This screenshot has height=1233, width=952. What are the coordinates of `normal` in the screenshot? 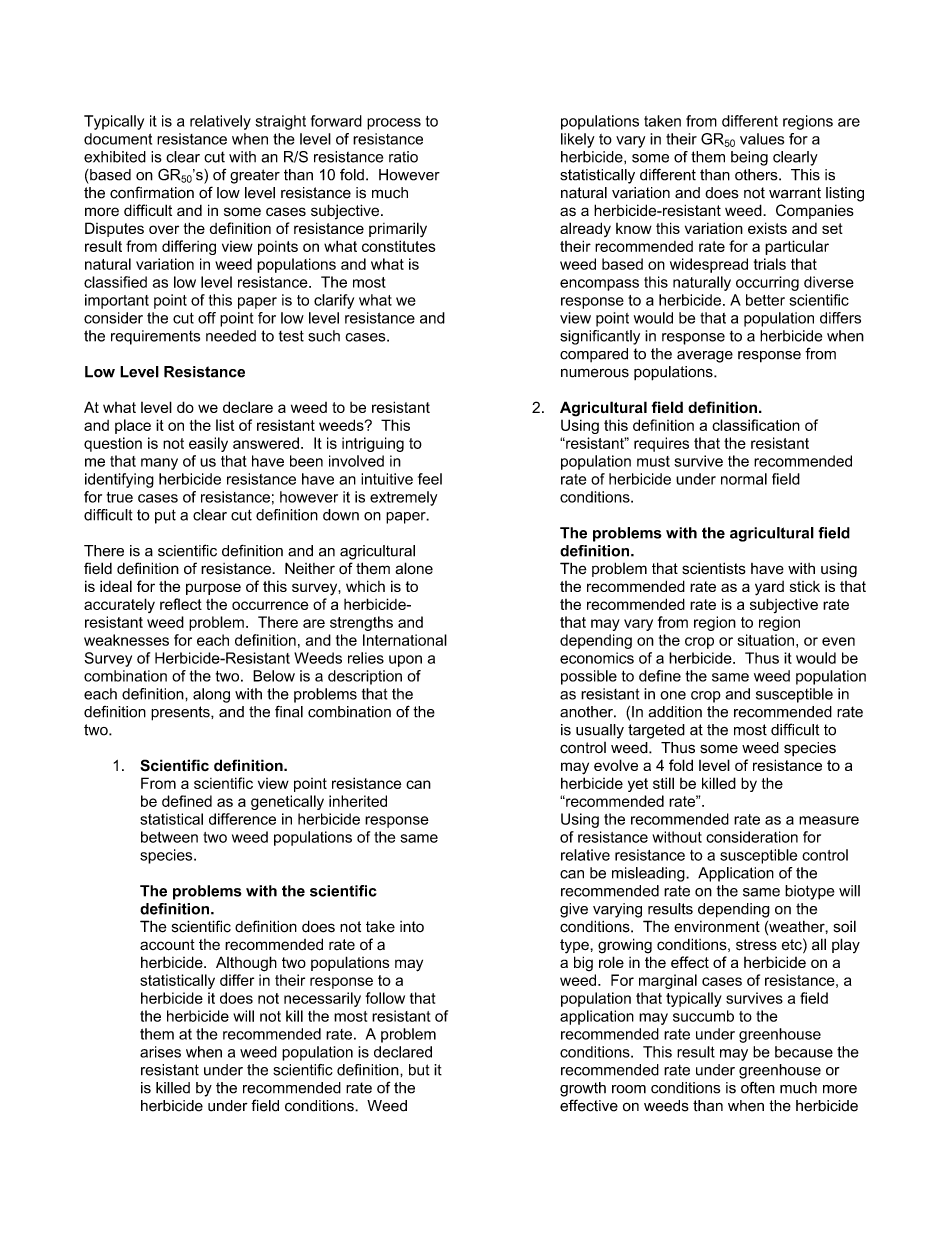 It's located at (744, 479).
